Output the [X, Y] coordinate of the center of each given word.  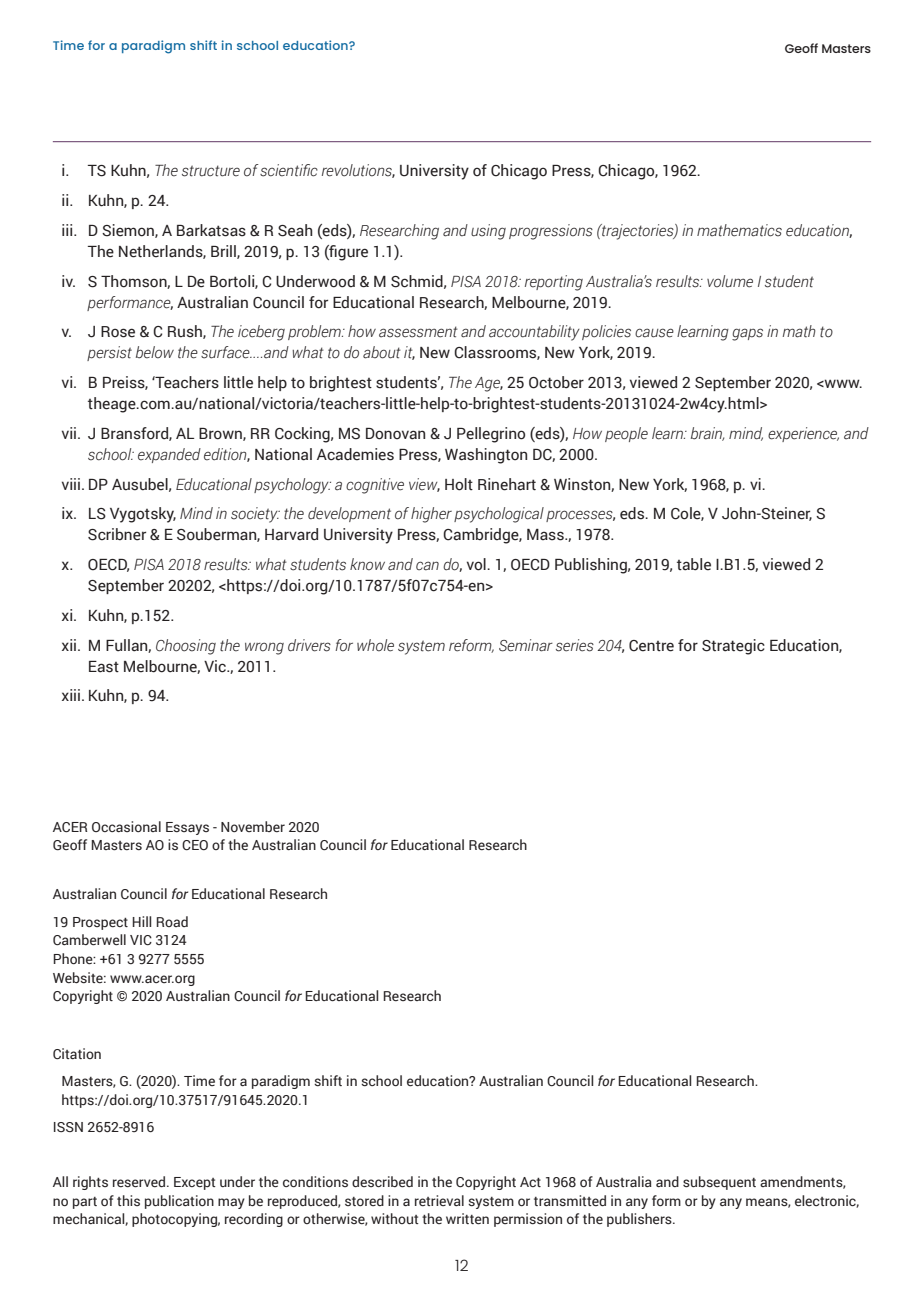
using [488, 232]
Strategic [733, 647]
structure [211, 171]
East [104, 667]
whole [375, 645]
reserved [140, 1182]
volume [730, 281]
